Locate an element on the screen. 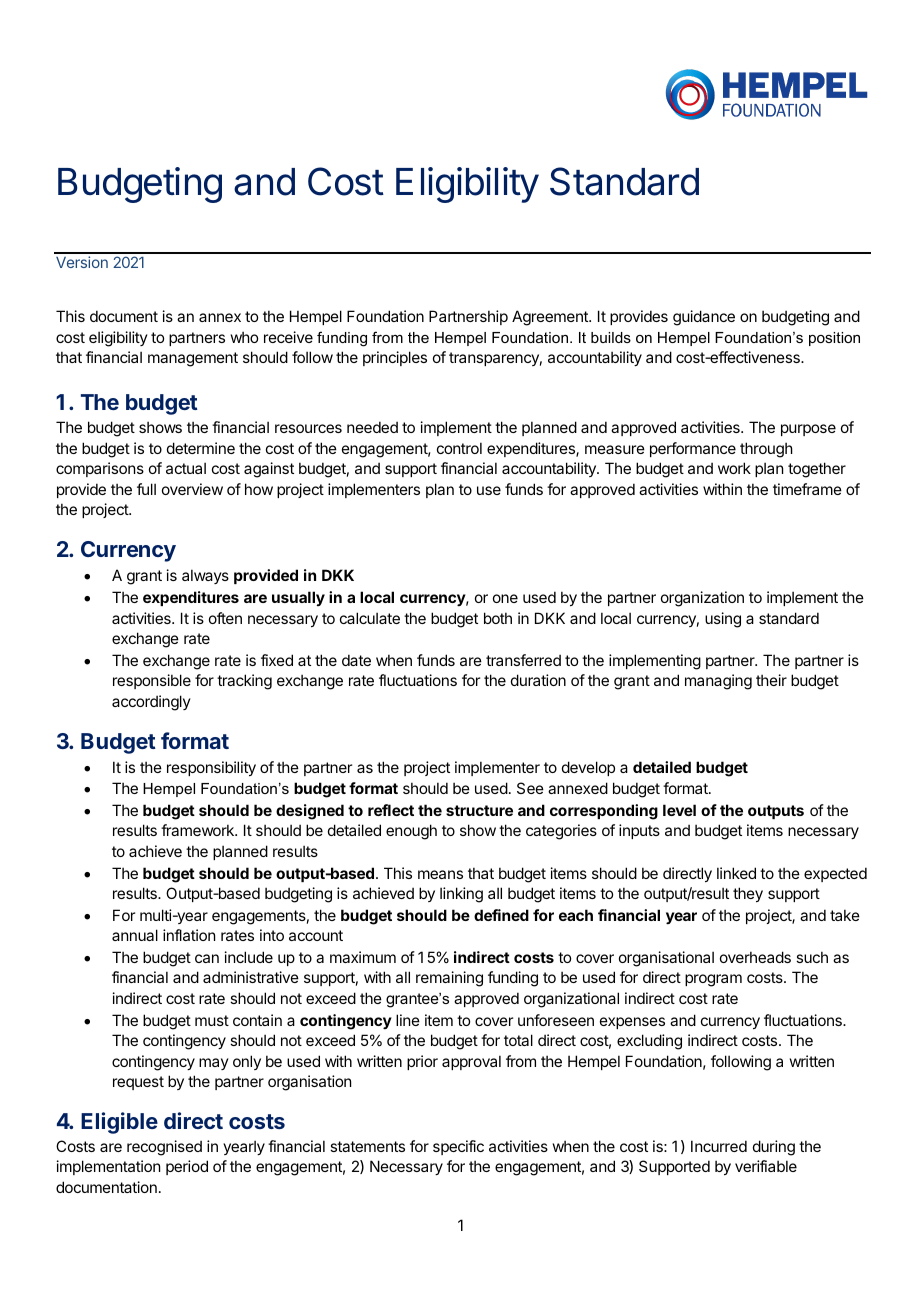  control is located at coordinates (459, 448).
